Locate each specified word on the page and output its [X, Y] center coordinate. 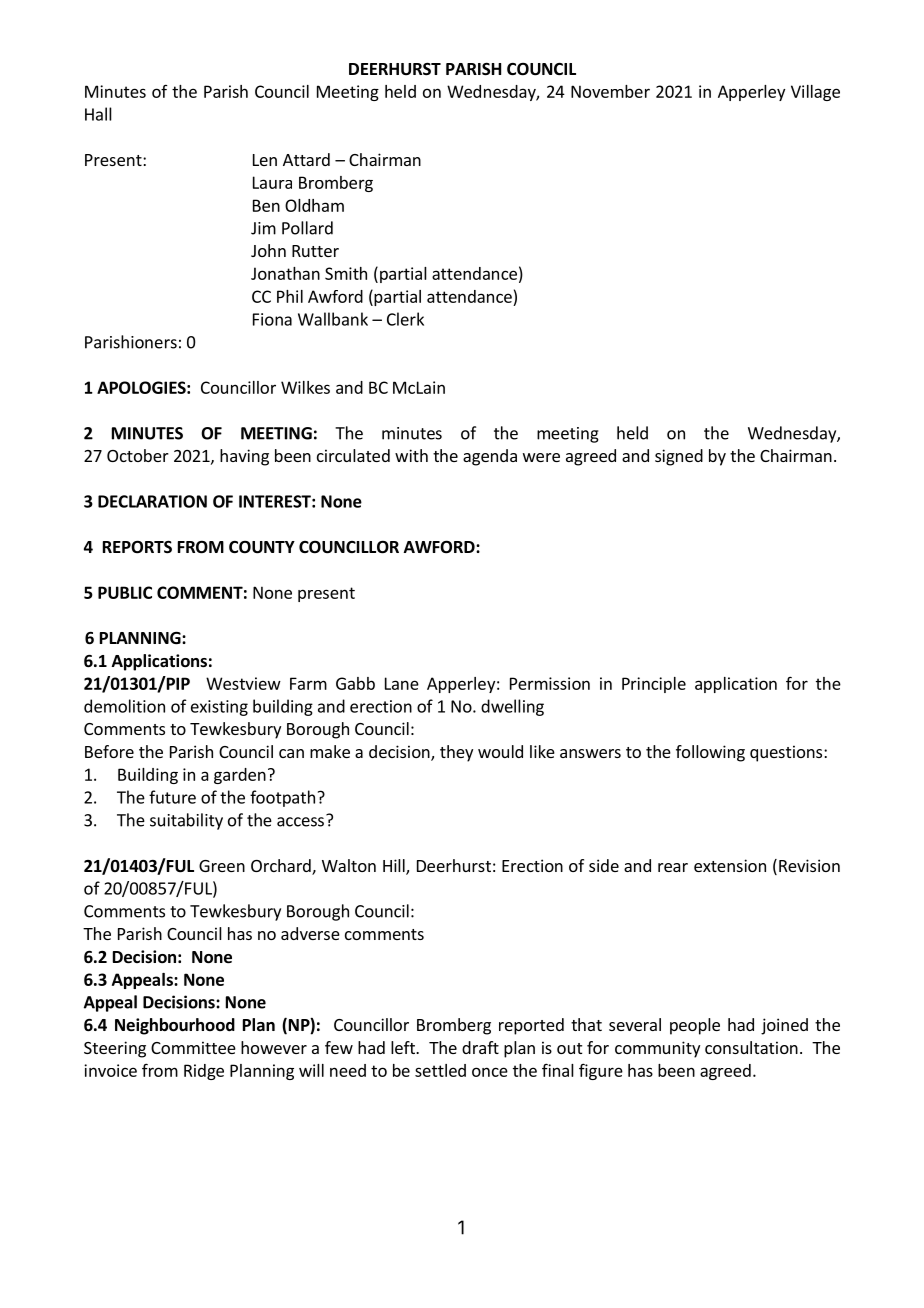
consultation [751, 1047]
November [610, 91]
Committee [193, 1047]
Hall [98, 114]
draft [480, 1047]
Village [815, 93]
